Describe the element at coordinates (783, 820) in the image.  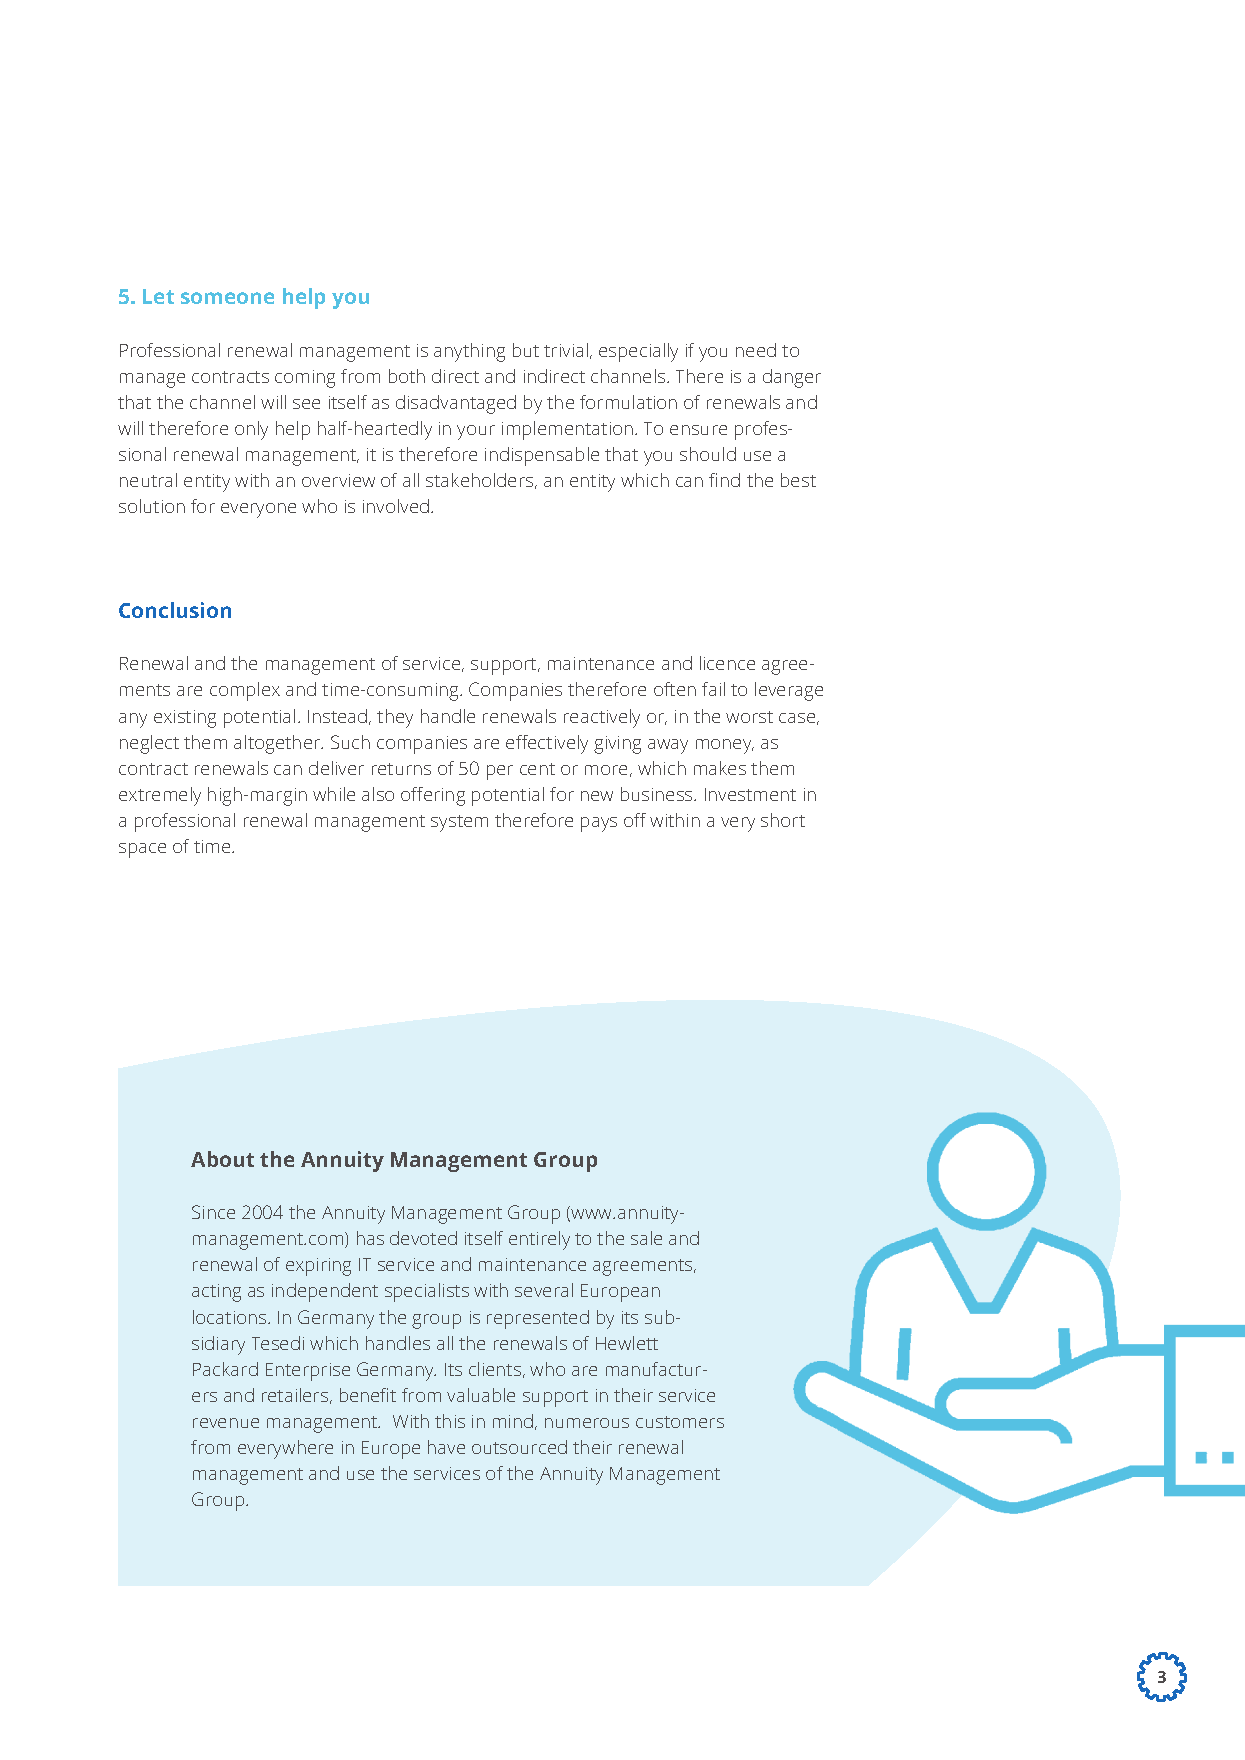
I see `short` at that location.
